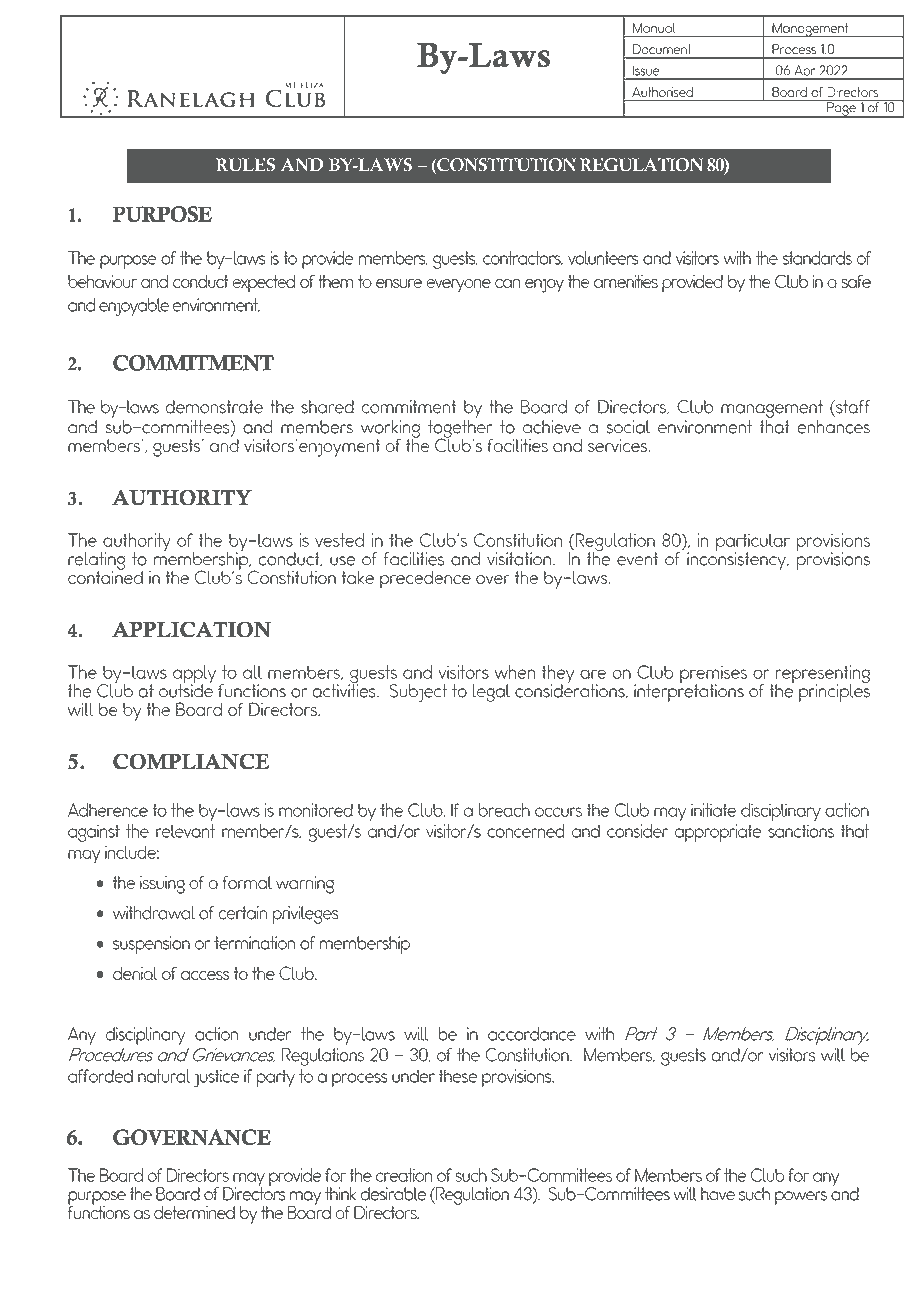 Image resolution: width=924 pixels, height=1308 pixels. I want to click on sanctions, so click(801, 831).
